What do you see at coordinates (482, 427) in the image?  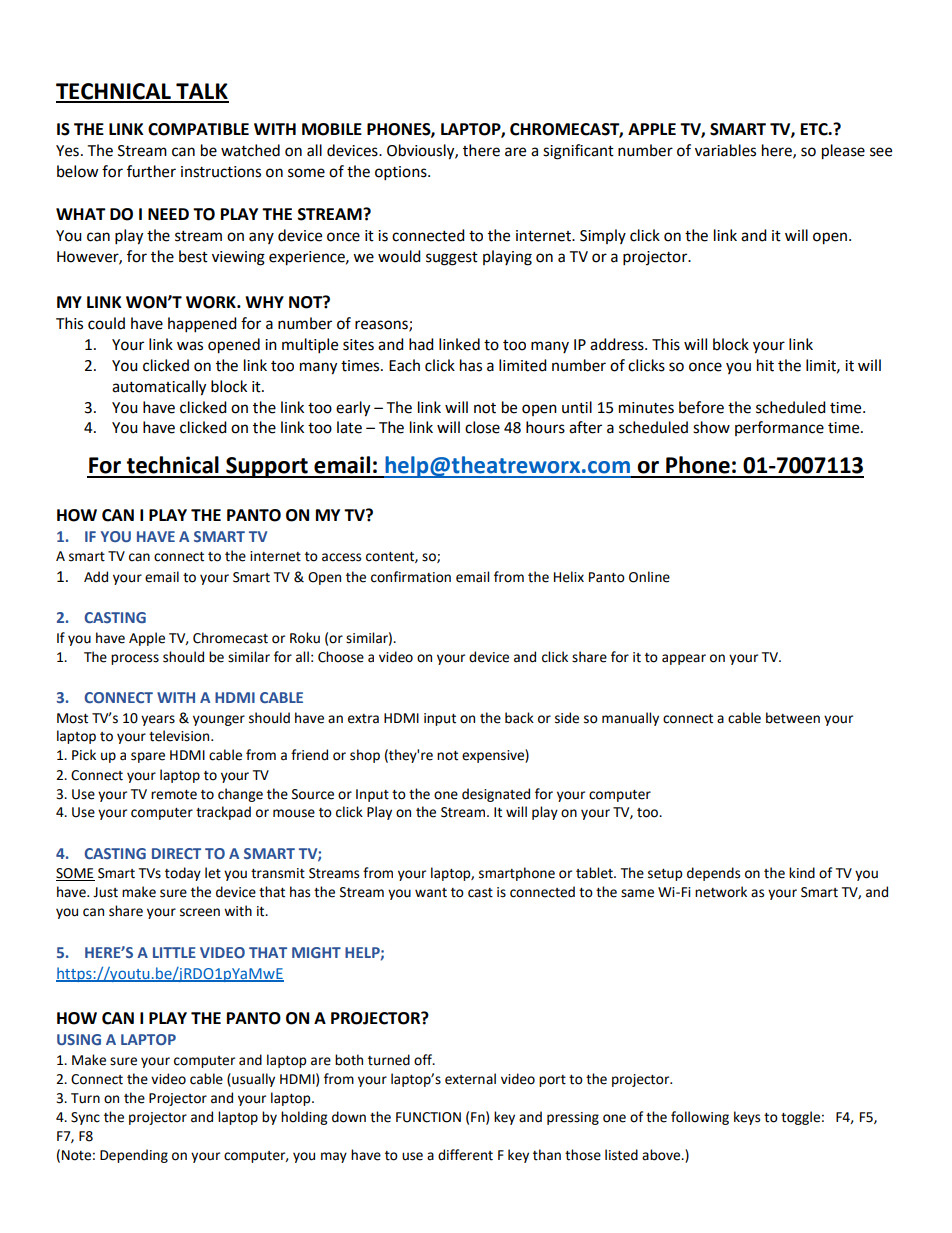 I see `close` at bounding box center [482, 427].
